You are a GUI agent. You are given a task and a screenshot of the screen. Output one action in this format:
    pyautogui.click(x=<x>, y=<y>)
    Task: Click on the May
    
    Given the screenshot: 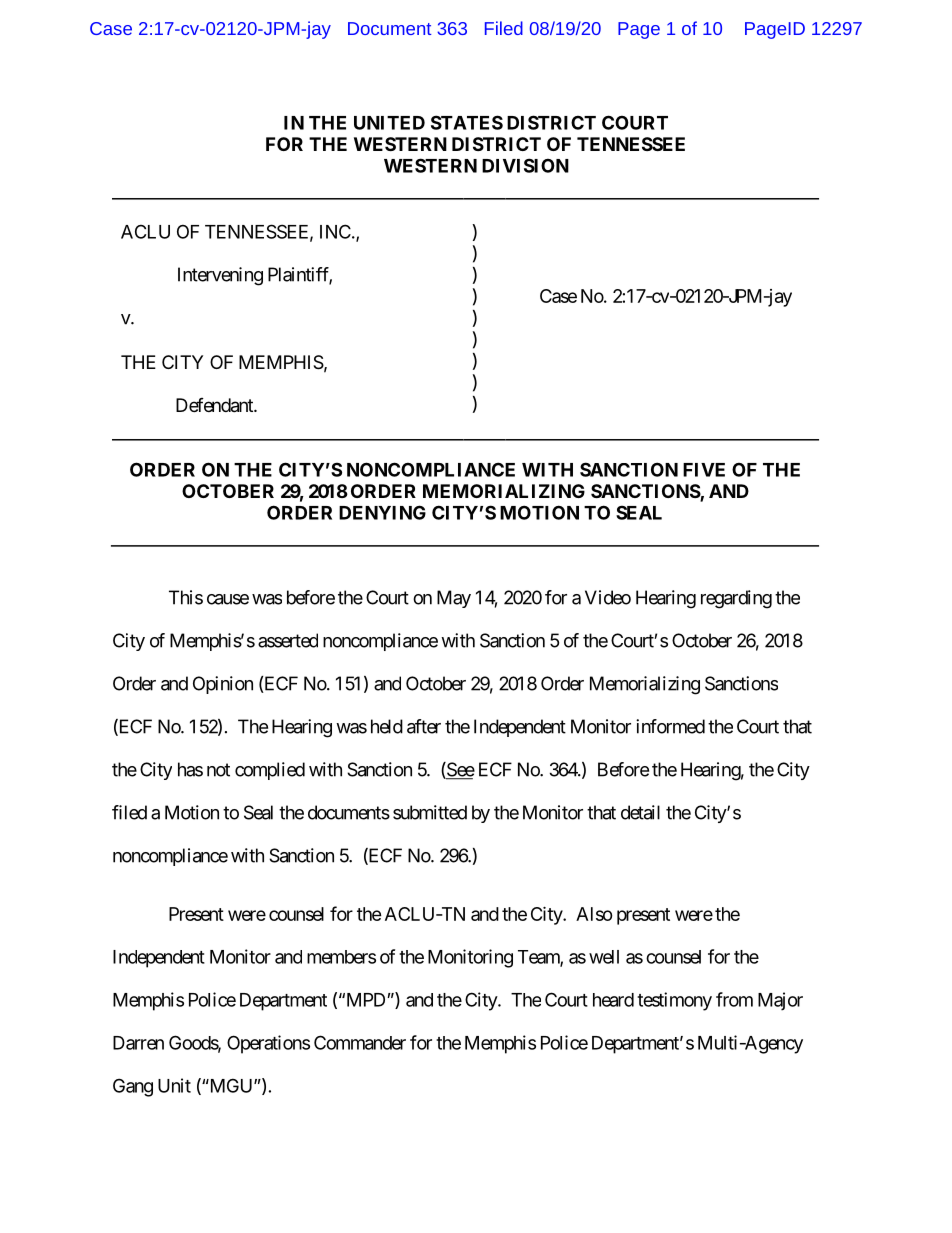 What is the action you would take?
    pyautogui.click(x=454, y=599)
